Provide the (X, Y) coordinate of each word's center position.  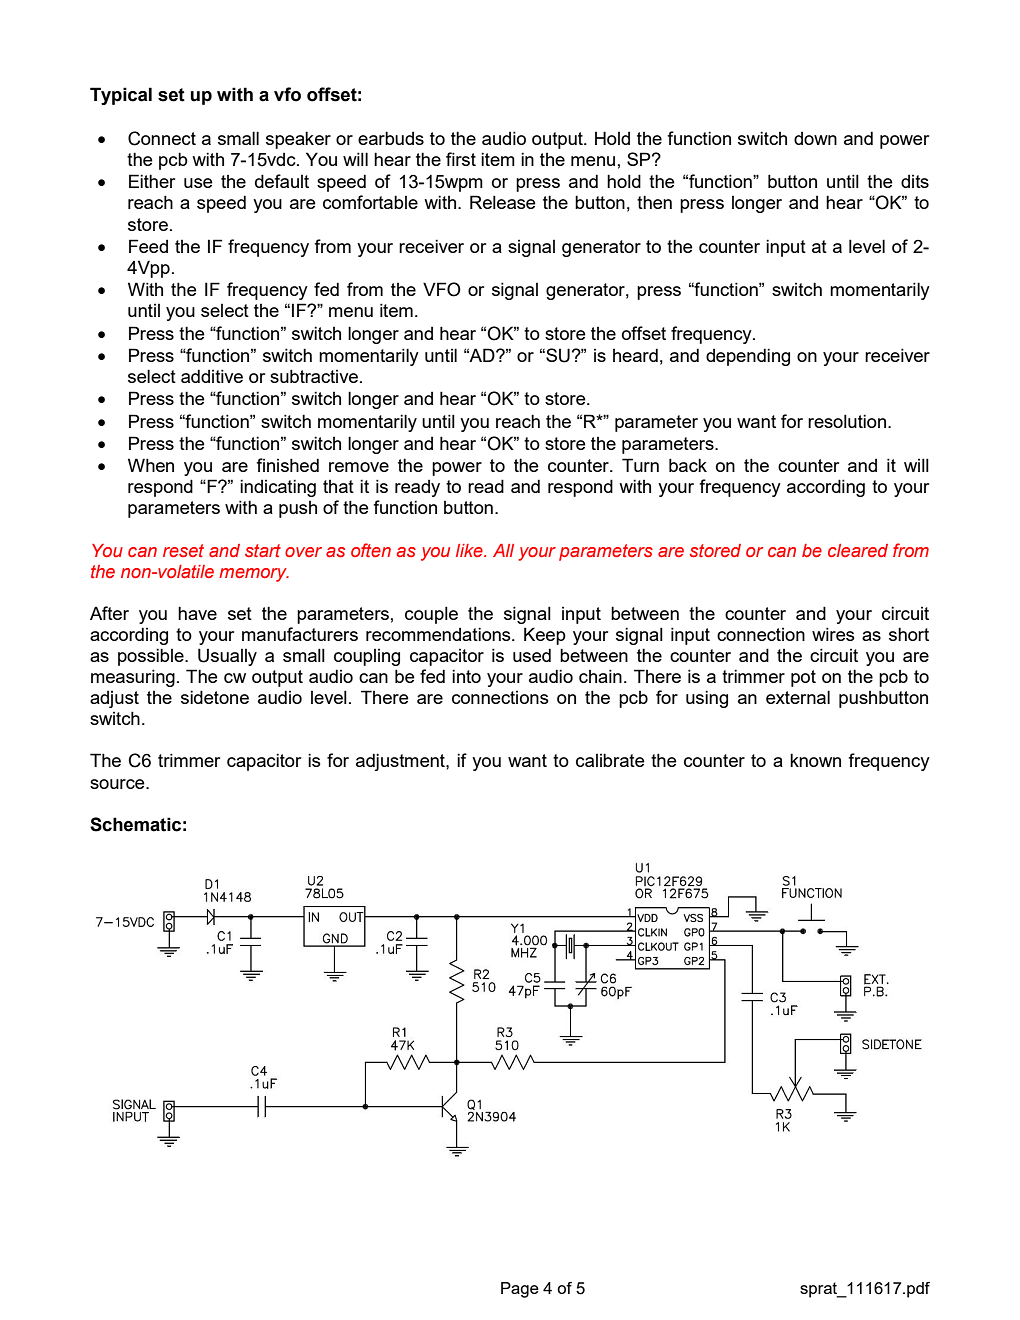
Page (520, 1290)
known (815, 760)
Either (152, 181)
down (815, 138)
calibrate (610, 760)
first (461, 159)
